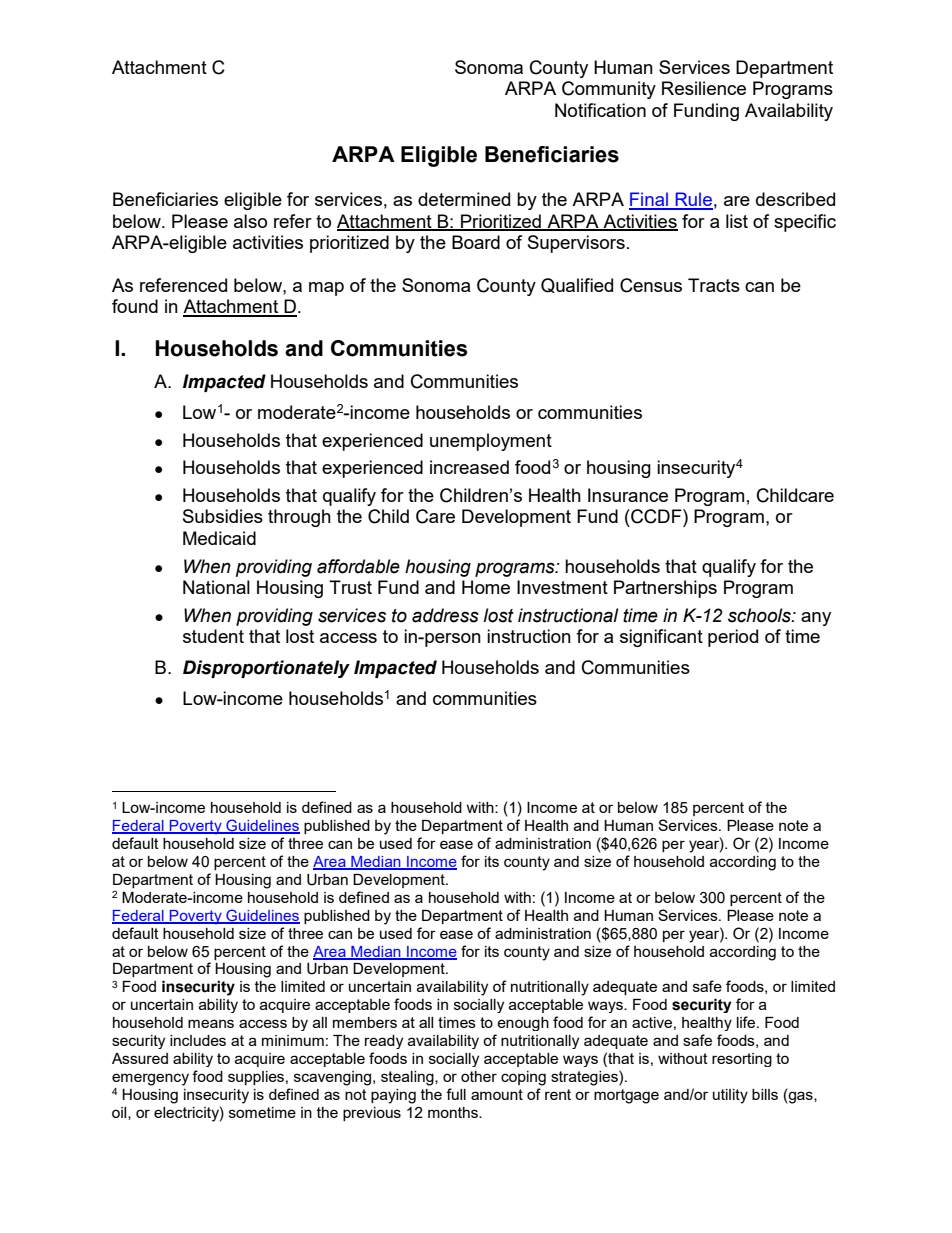  Describe the element at coordinates (628, 495) in the screenshot. I see `Insurance` at that location.
